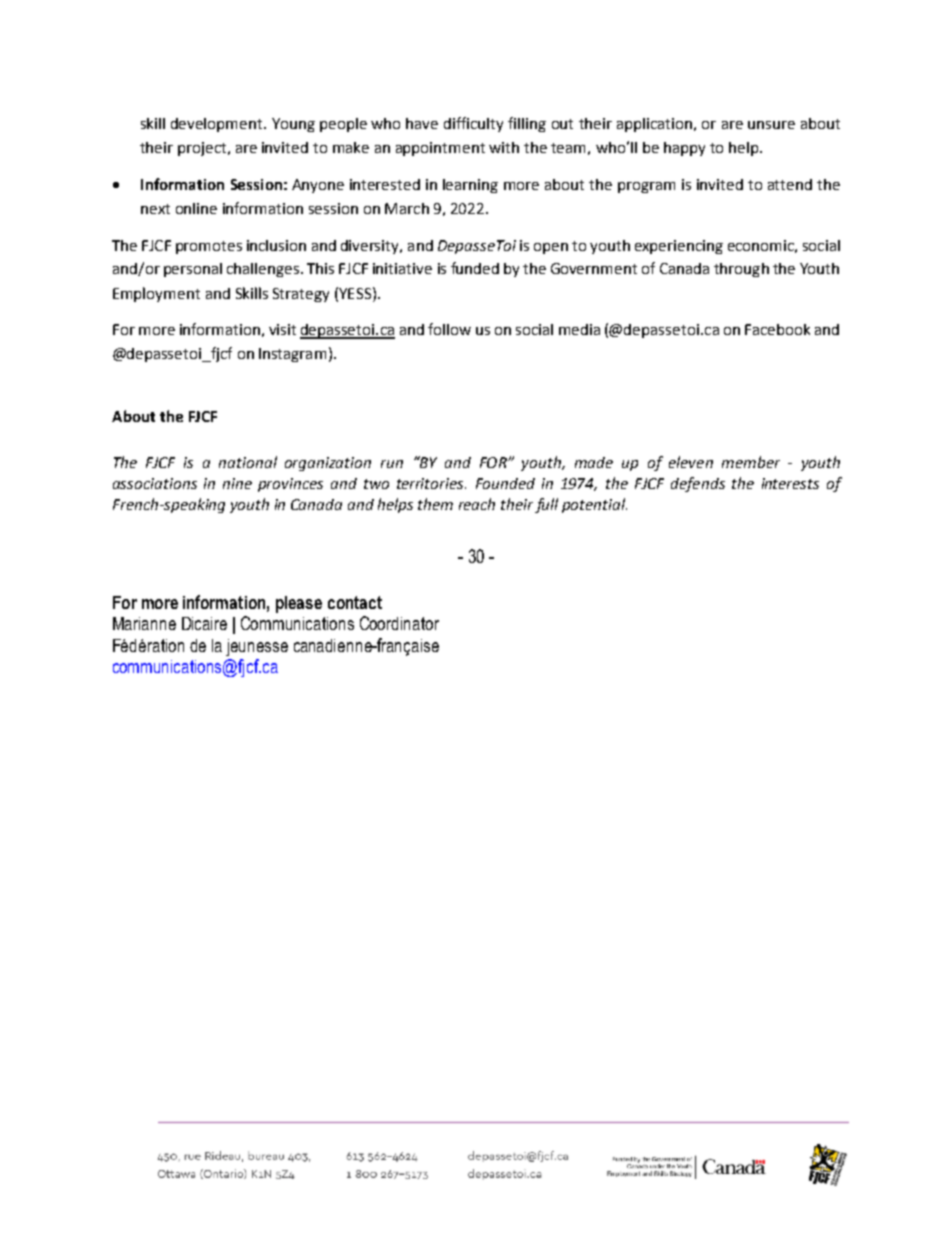 This screenshot has width=952, height=1233. I want to click on please, so click(299, 604).
